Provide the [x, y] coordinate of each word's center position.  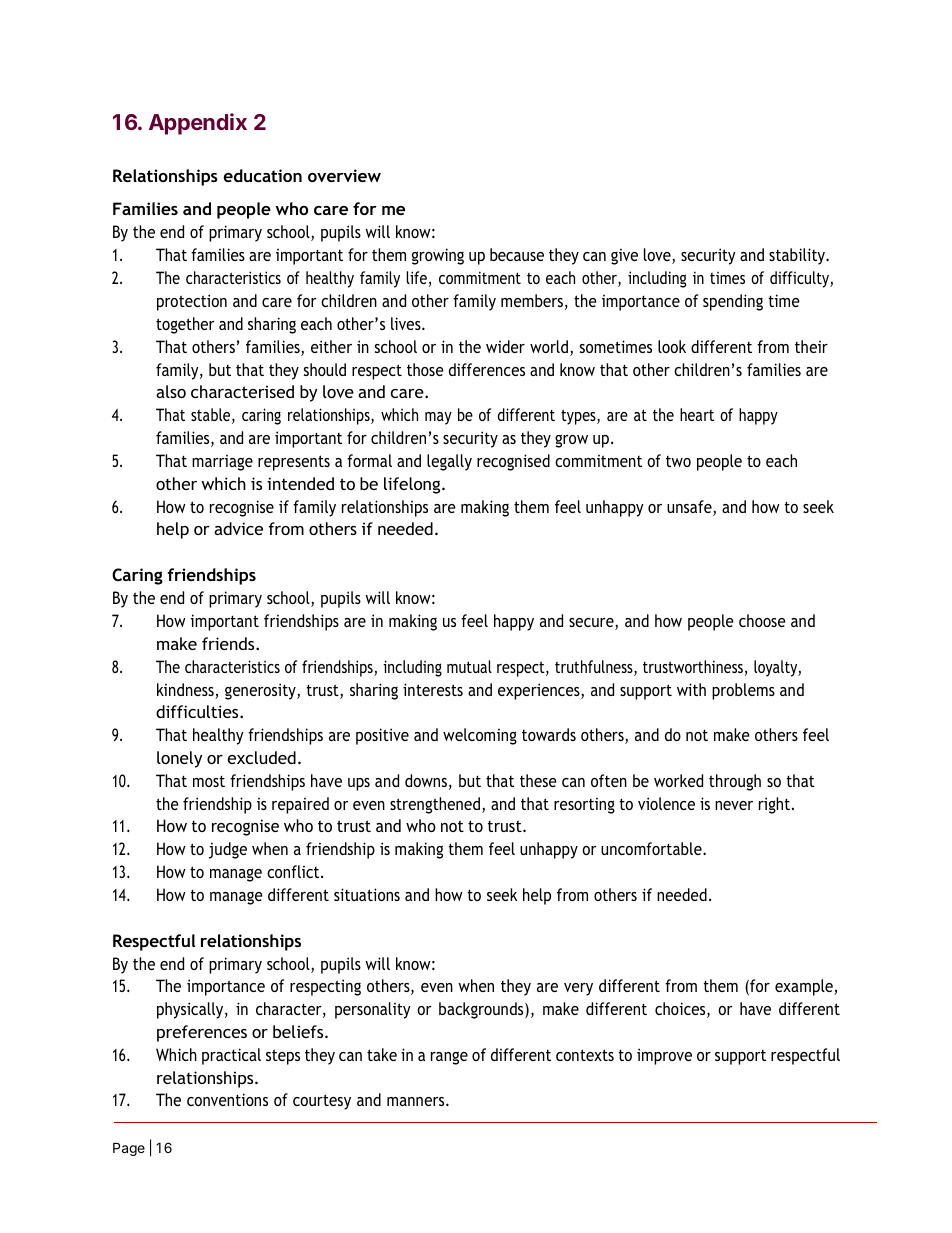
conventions [227, 1099]
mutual [469, 666]
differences [487, 369]
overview [344, 175]
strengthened [435, 805]
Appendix [198, 124]
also [171, 391]
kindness [186, 691]
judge [228, 850]
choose [762, 620]
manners [417, 1101]
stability [798, 256]
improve [664, 1056]
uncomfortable [652, 848]
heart [697, 414]
